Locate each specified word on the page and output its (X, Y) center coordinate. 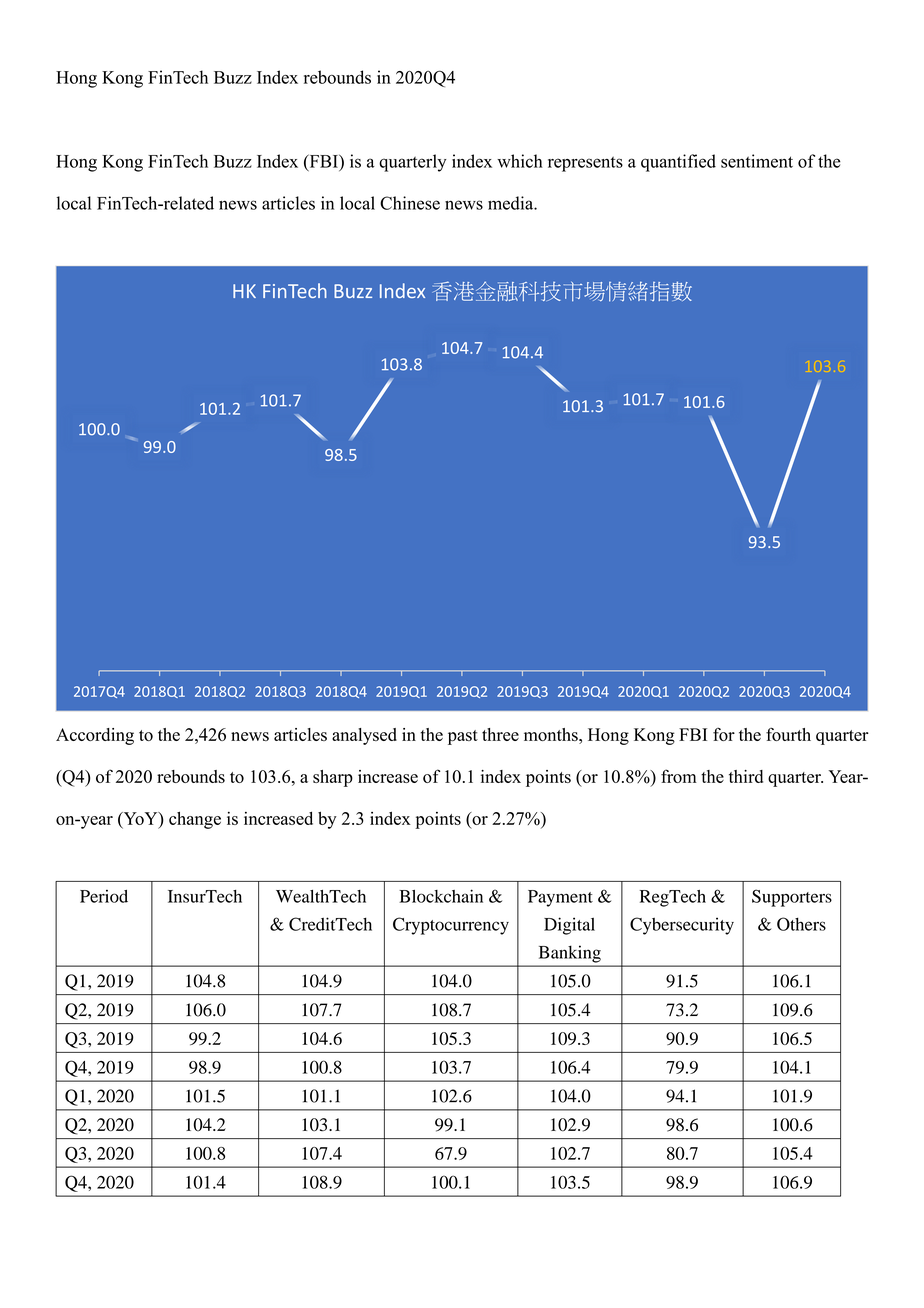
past (463, 737)
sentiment (757, 161)
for (724, 734)
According (95, 736)
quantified (678, 163)
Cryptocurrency (451, 926)
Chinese (410, 203)
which (520, 161)
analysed (364, 736)
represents (585, 164)
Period (104, 896)
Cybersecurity (682, 926)
